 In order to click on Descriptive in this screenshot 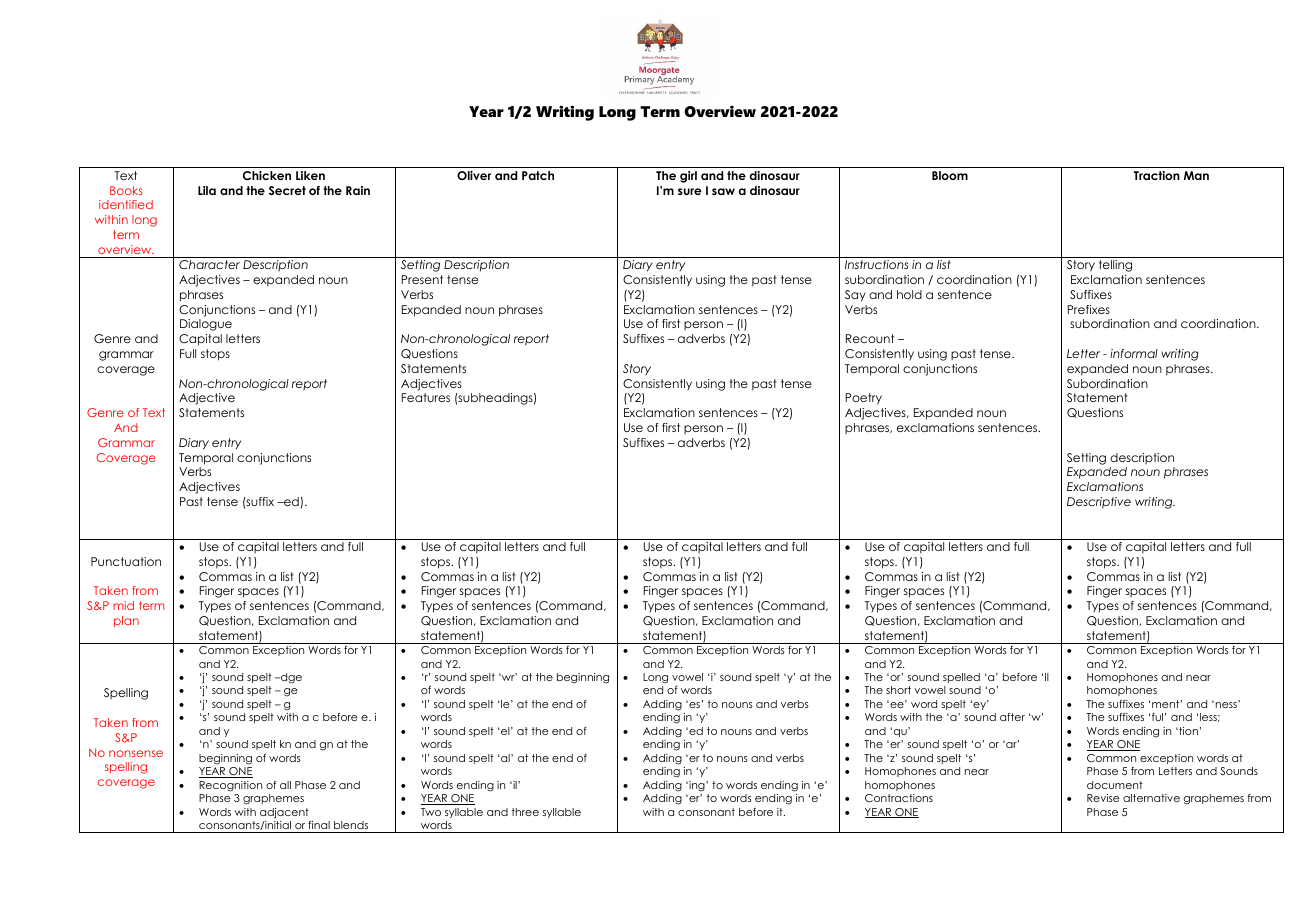, I will do `click(1099, 503)`.
